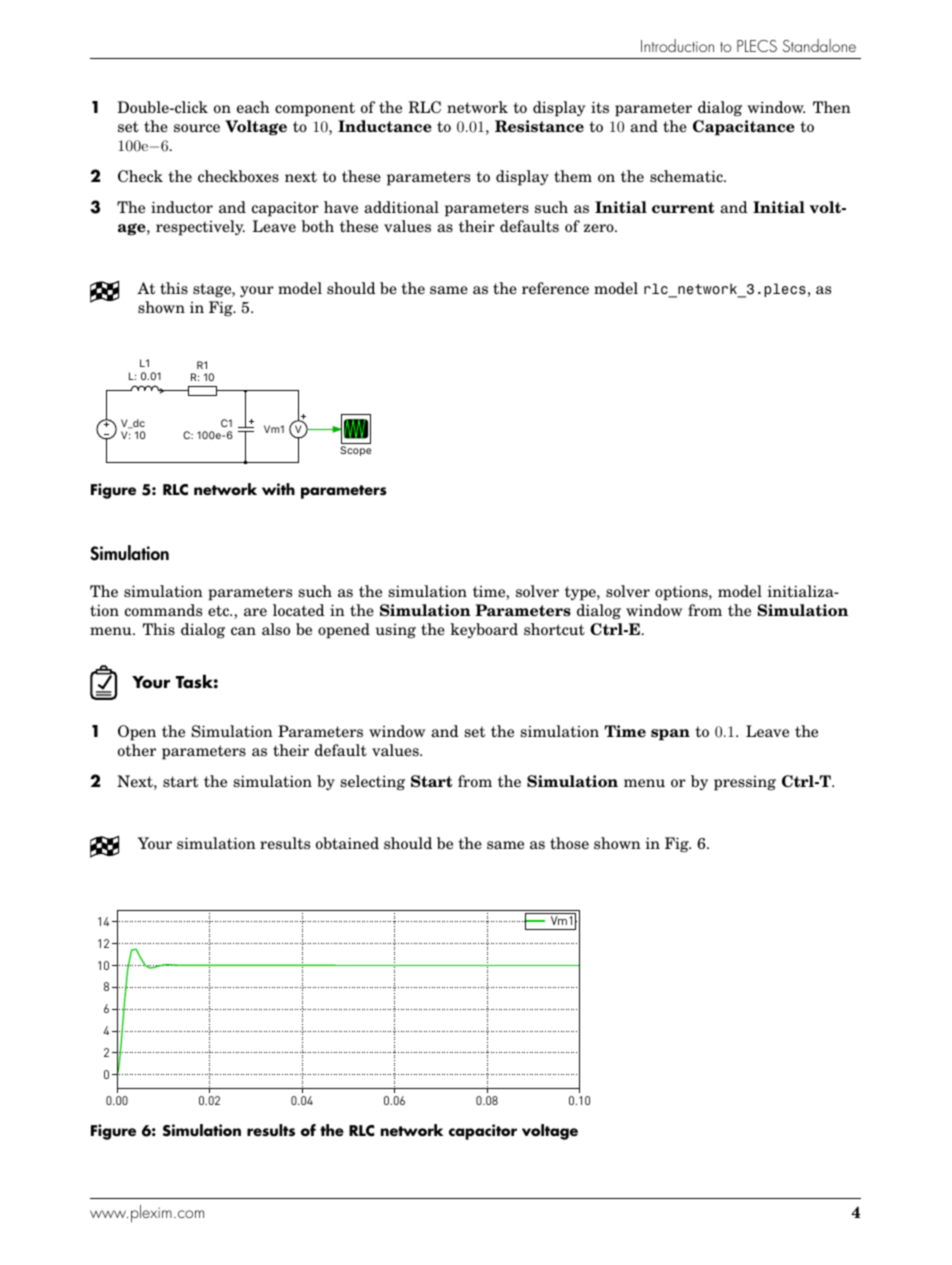  What do you see at coordinates (539, 126) in the screenshot?
I see `Resistance` at bounding box center [539, 126].
